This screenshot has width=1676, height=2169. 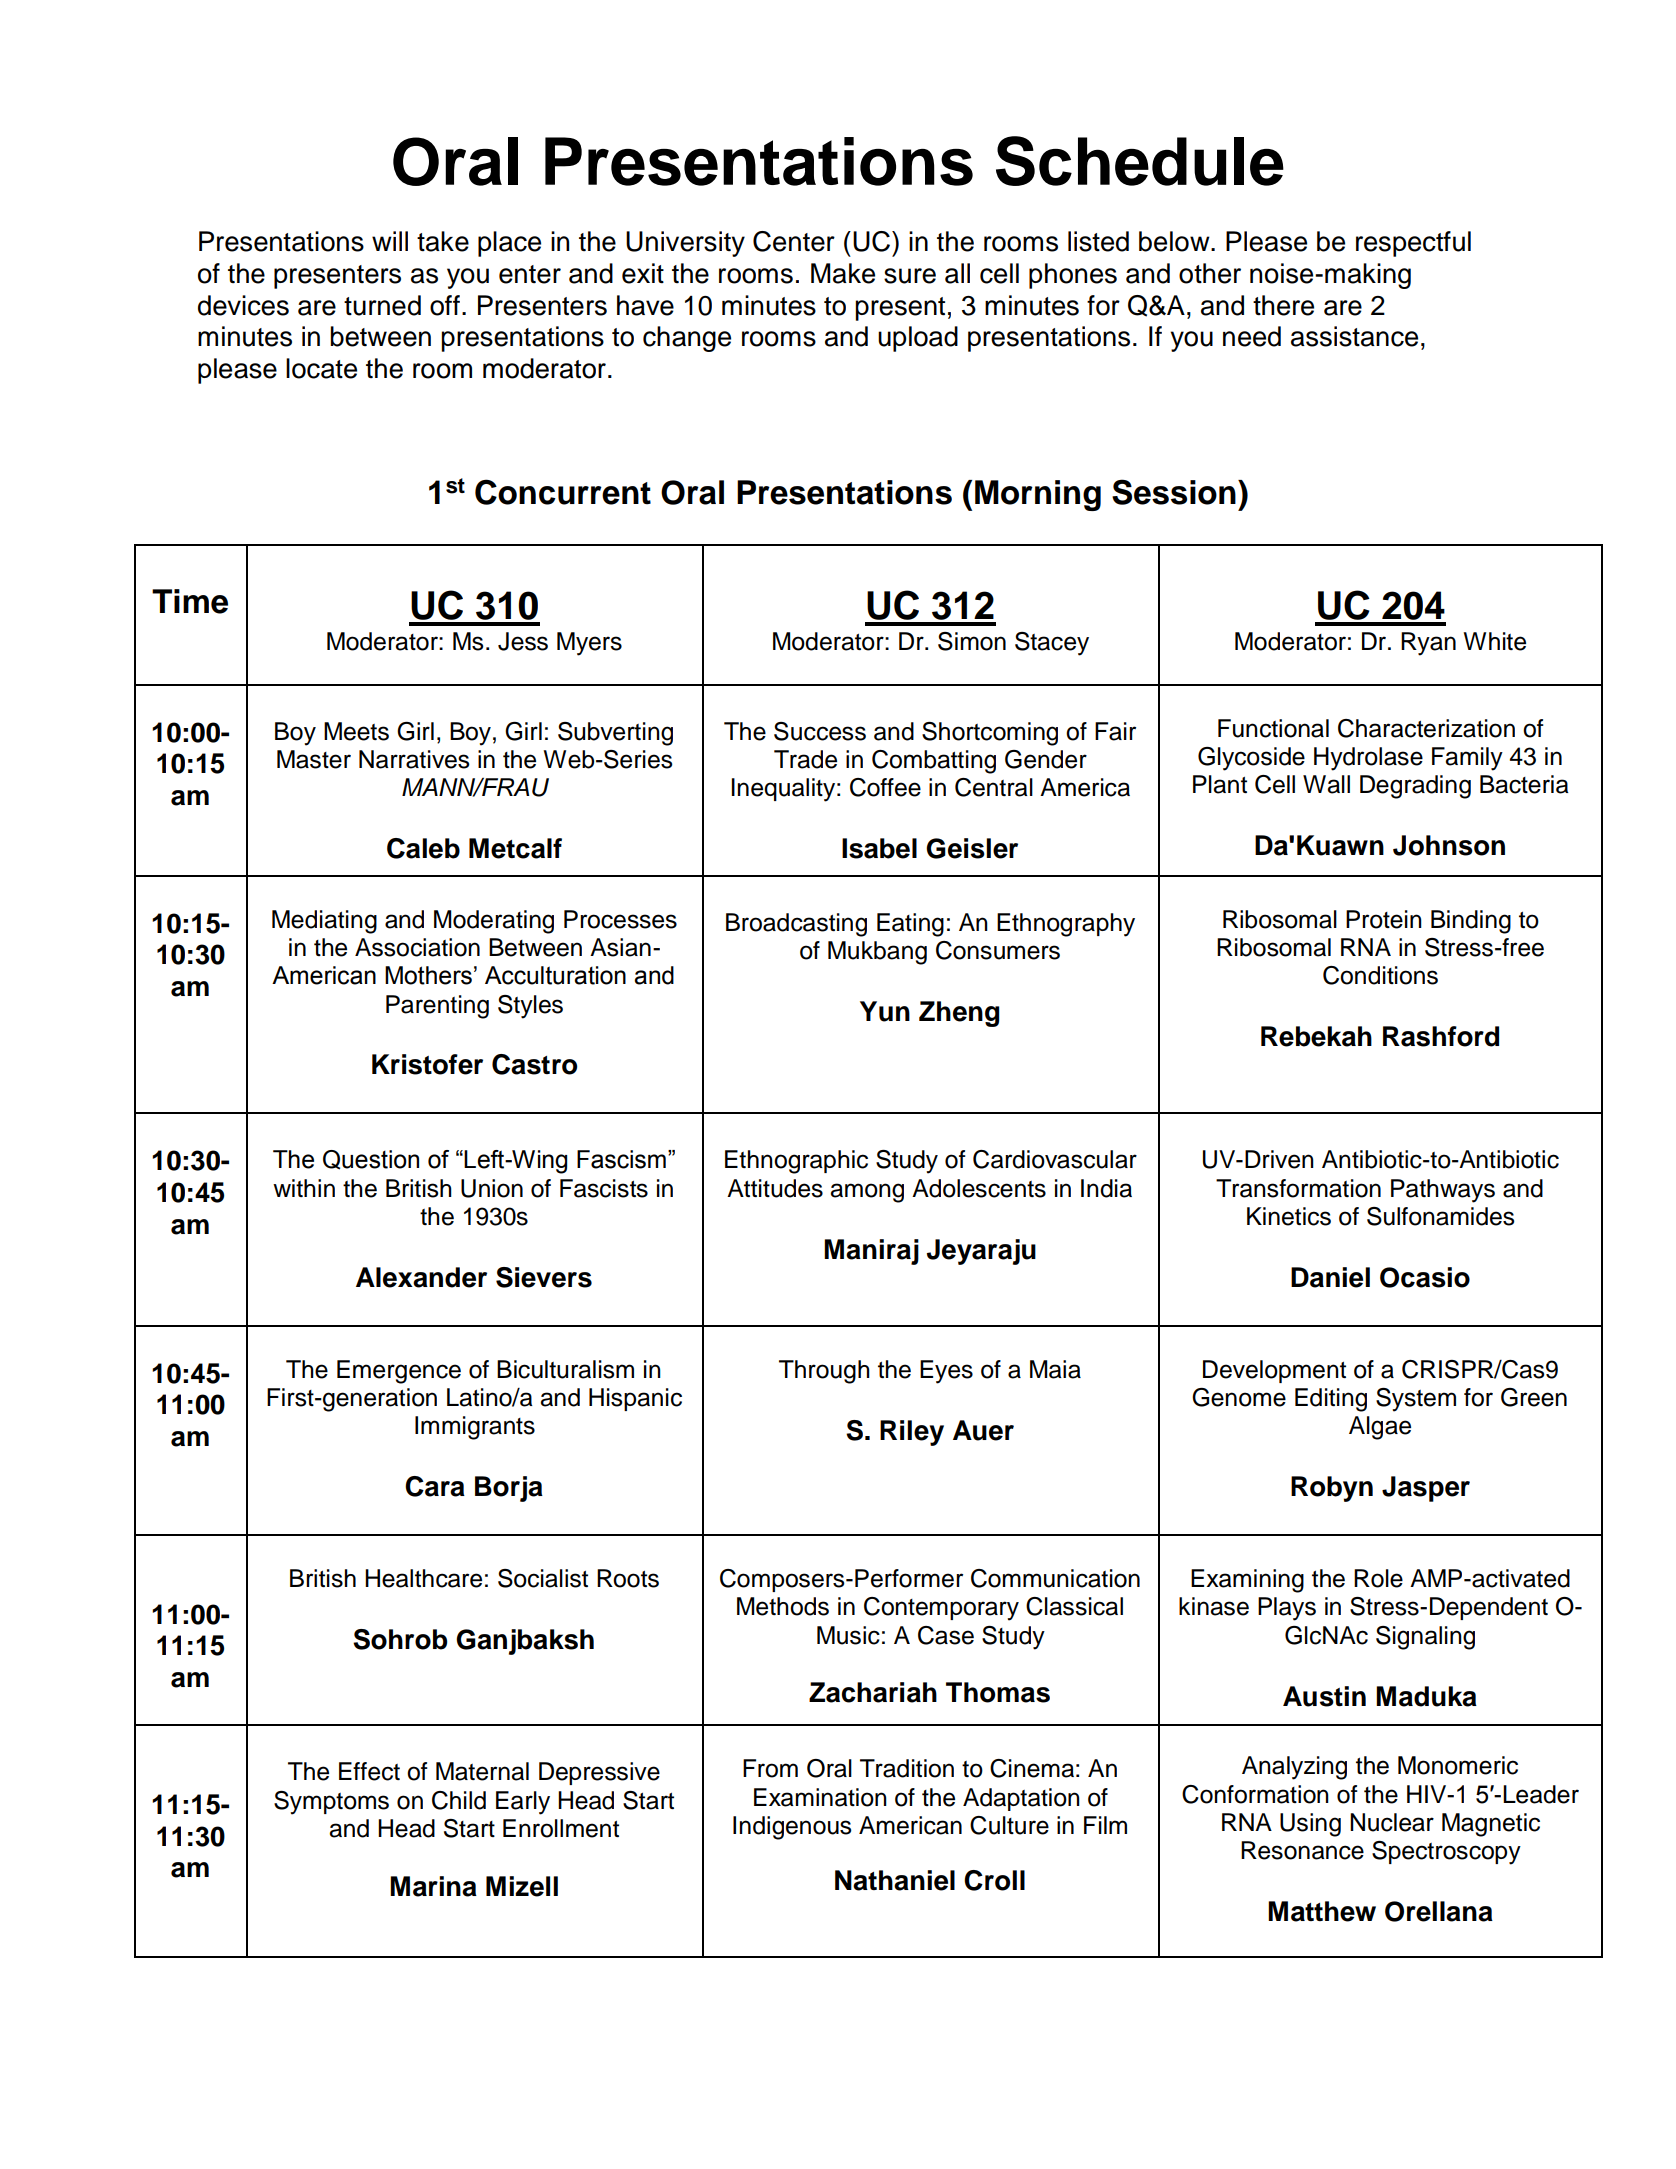 I want to click on Rebekah, so click(x=1316, y=1036).
